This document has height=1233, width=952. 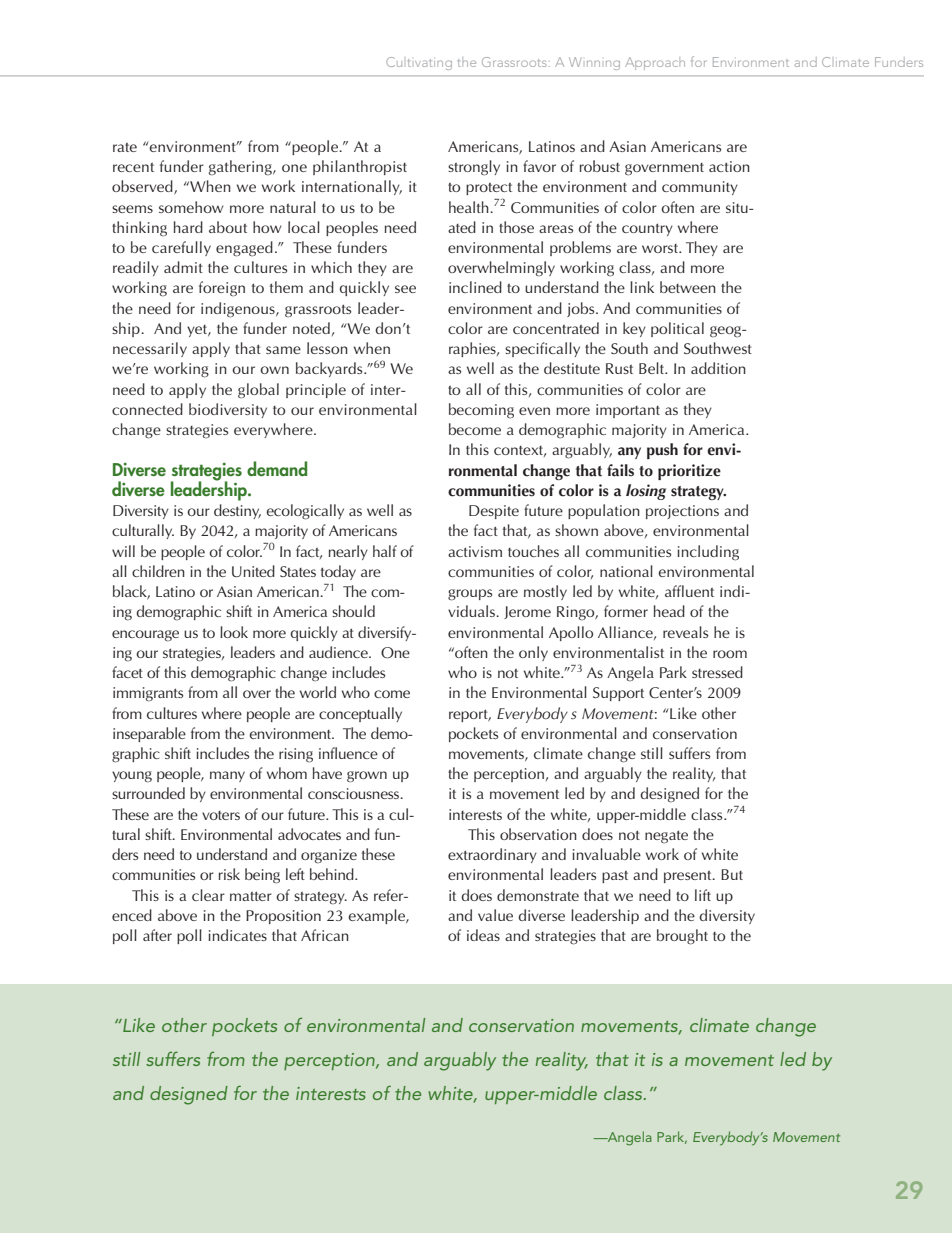 I want to click on losing, so click(x=646, y=492).
